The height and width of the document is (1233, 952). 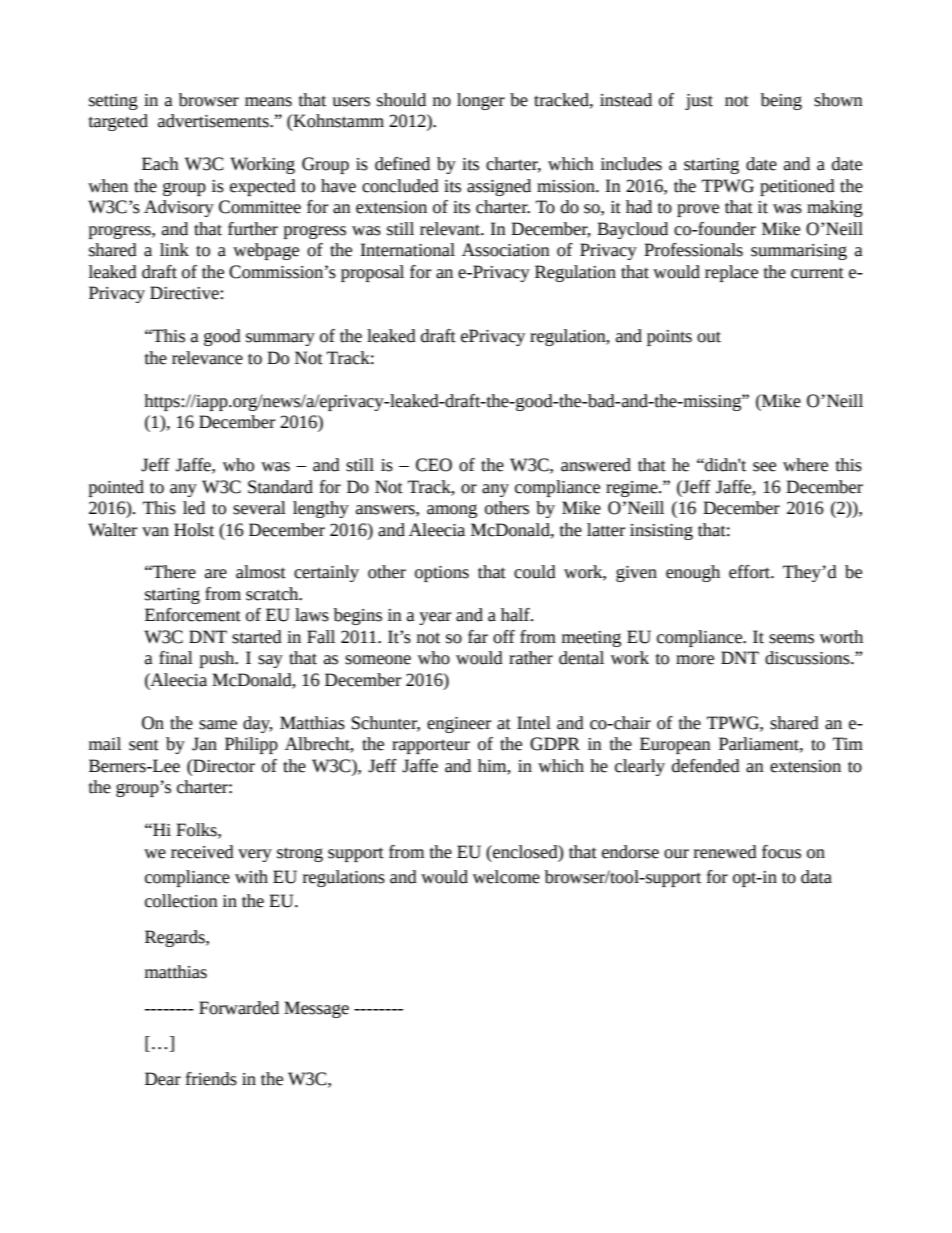 I want to click on data, so click(x=816, y=877).
